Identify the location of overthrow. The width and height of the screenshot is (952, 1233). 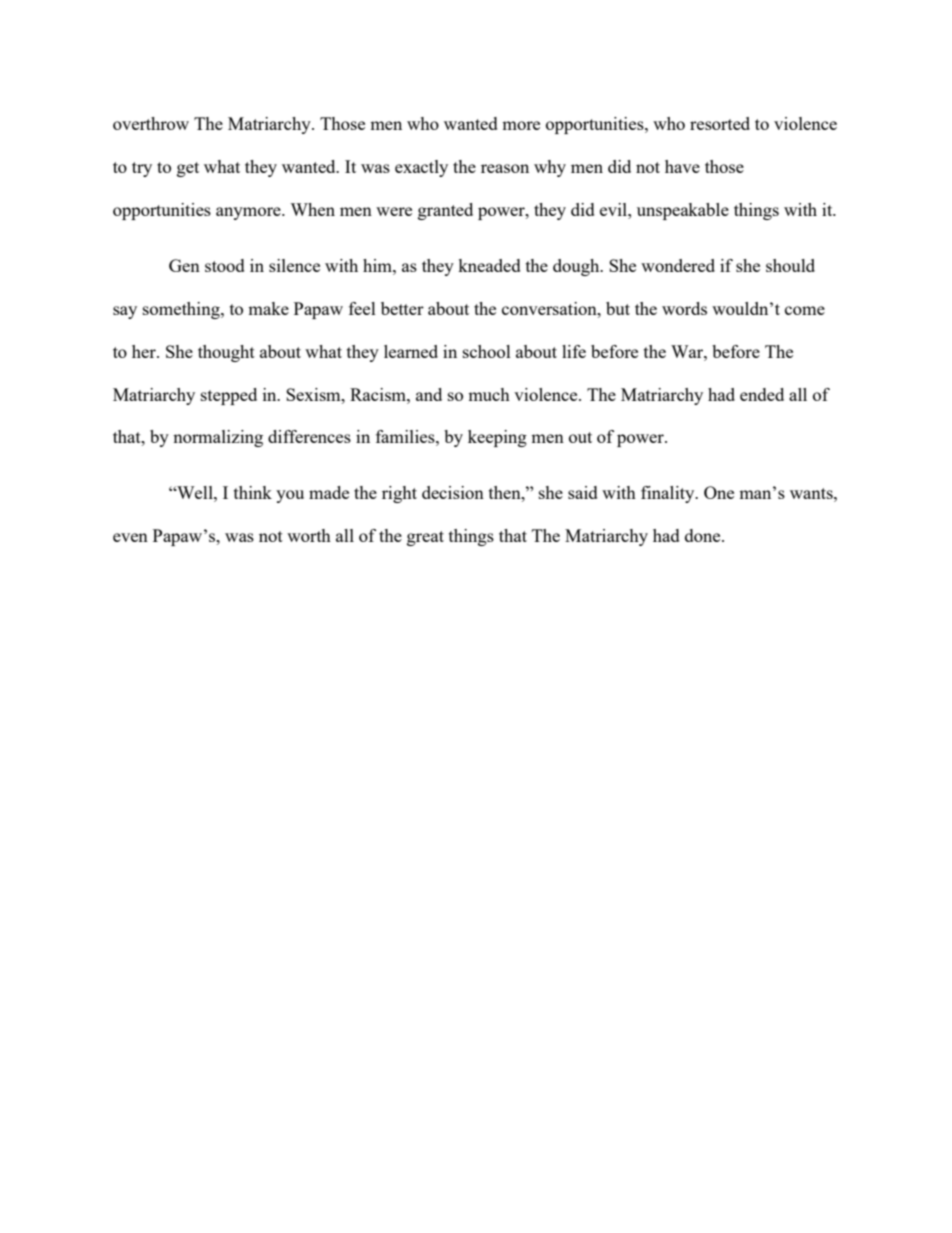
(151, 123).
